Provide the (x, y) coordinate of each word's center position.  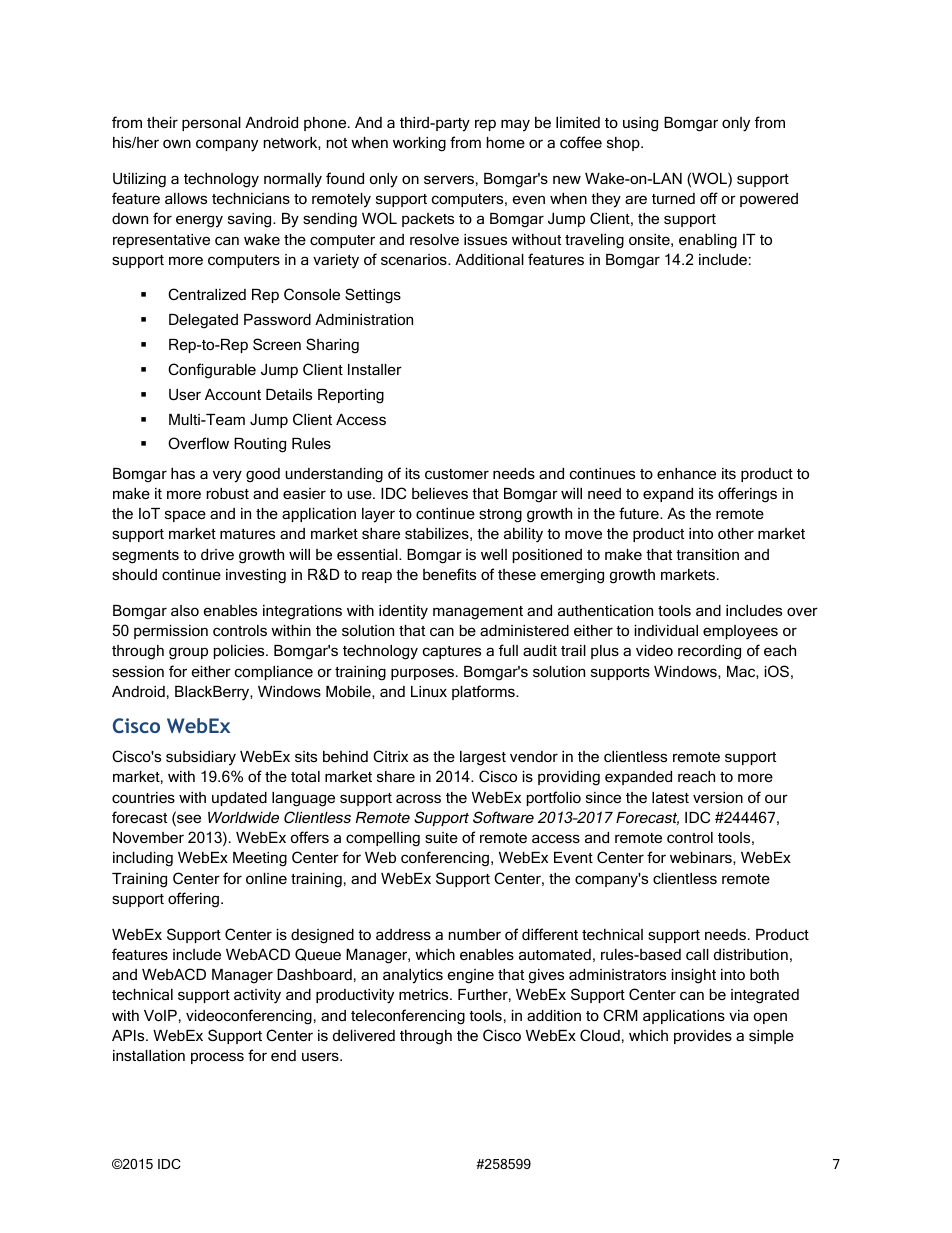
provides (703, 1037)
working (419, 144)
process (217, 1058)
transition (707, 554)
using (640, 124)
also (185, 610)
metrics (425, 994)
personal (211, 124)
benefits (449, 574)
